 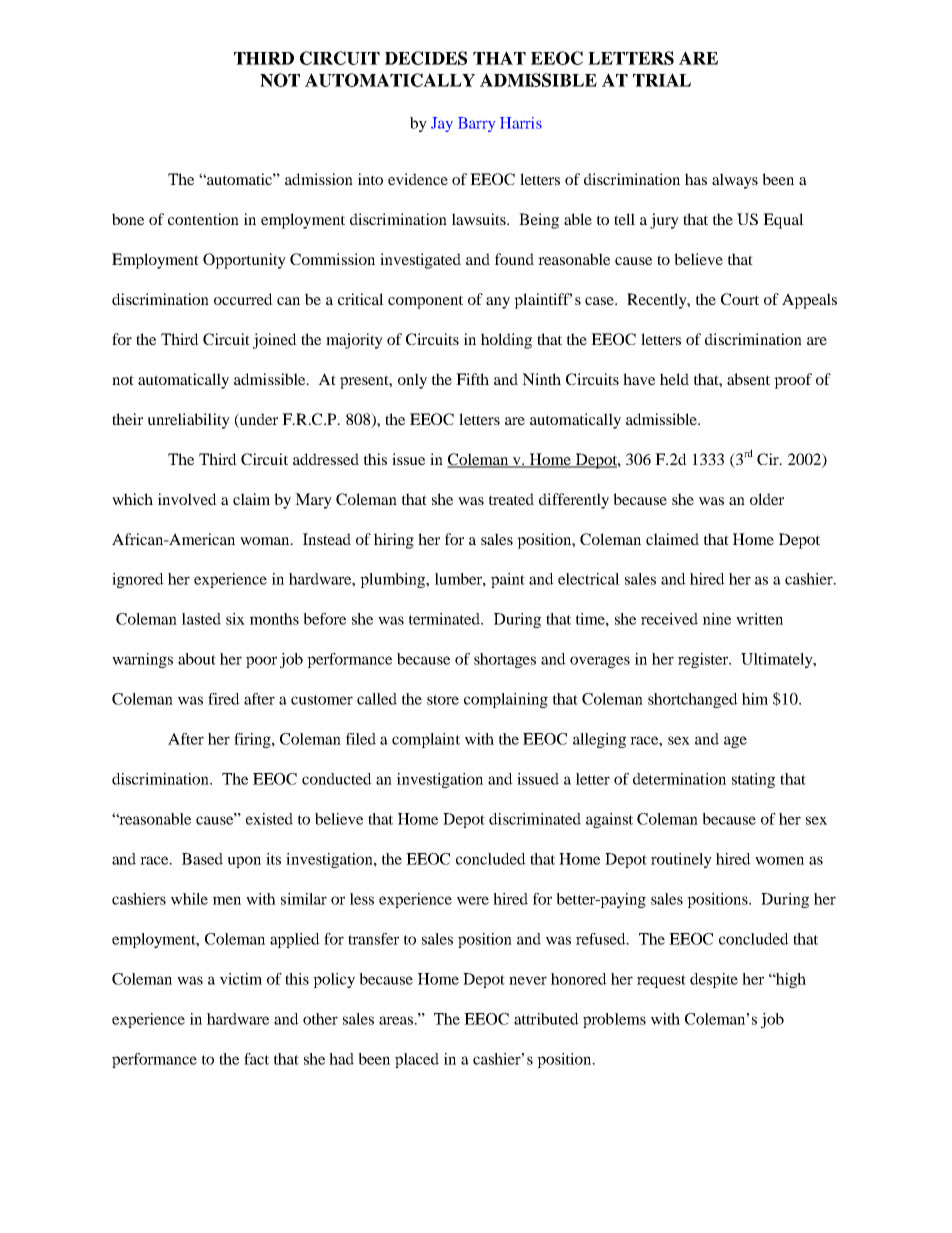 What do you see at coordinates (662, 80) in the screenshot?
I see `TRIAL` at bounding box center [662, 80].
